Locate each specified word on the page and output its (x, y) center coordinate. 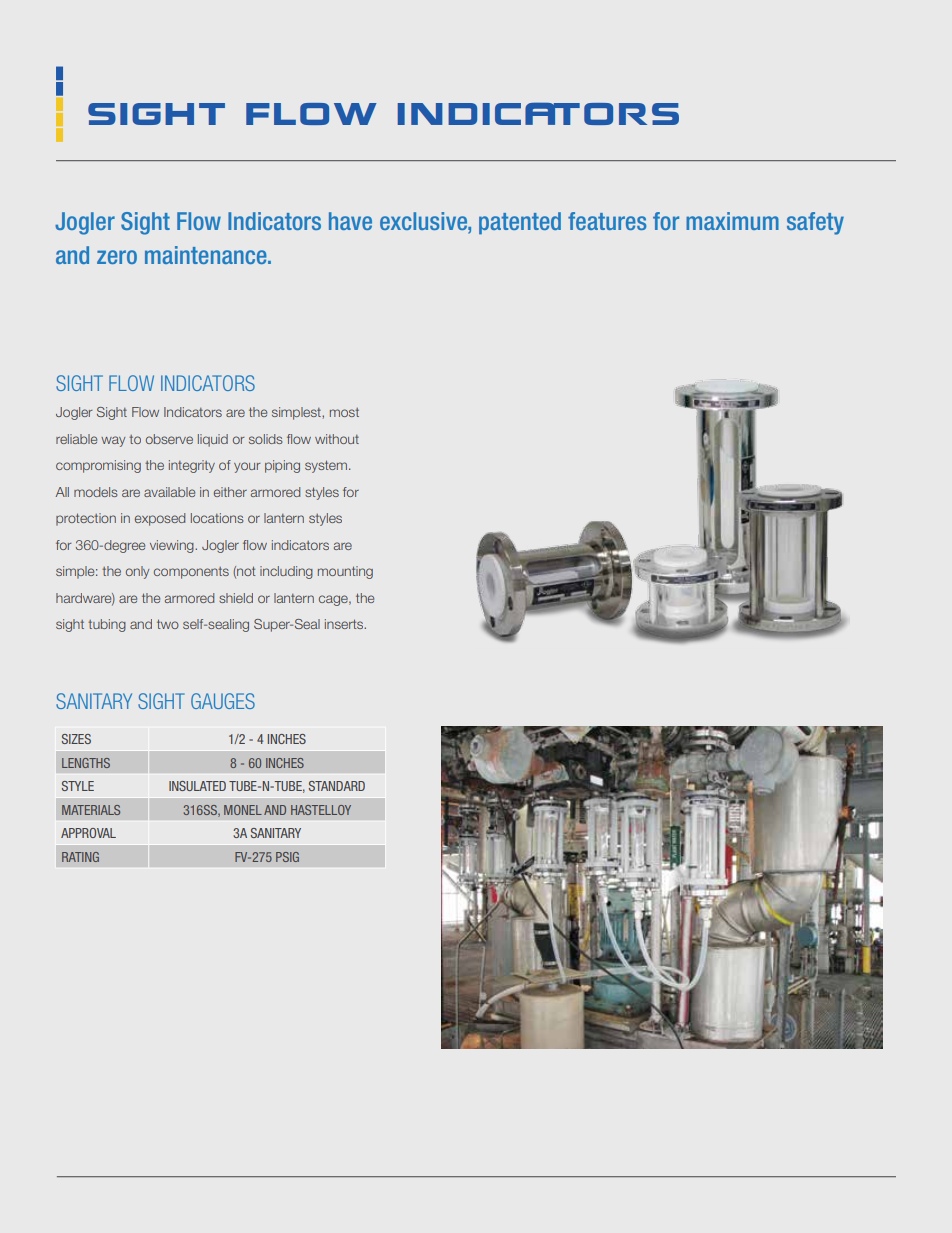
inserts (345, 624)
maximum (732, 221)
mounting (345, 572)
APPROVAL (88, 833)
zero (117, 257)
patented (520, 223)
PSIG (287, 857)
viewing (173, 546)
